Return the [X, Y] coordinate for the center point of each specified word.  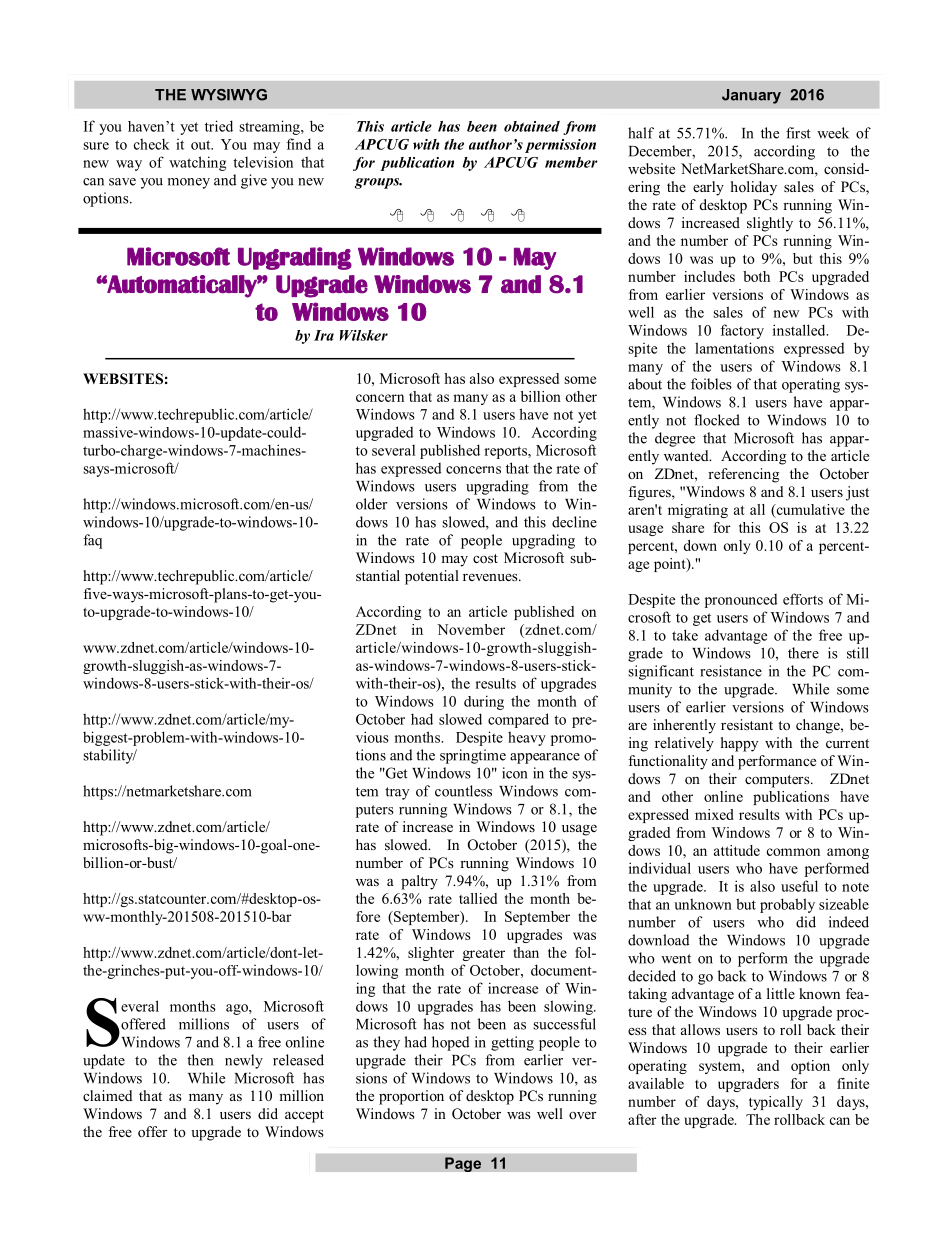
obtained [532, 126]
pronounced [741, 601]
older [371, 504]
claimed [108, 1095]
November [471, 629]
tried [219, 126]
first [798, 133]
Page [463, 1164]
